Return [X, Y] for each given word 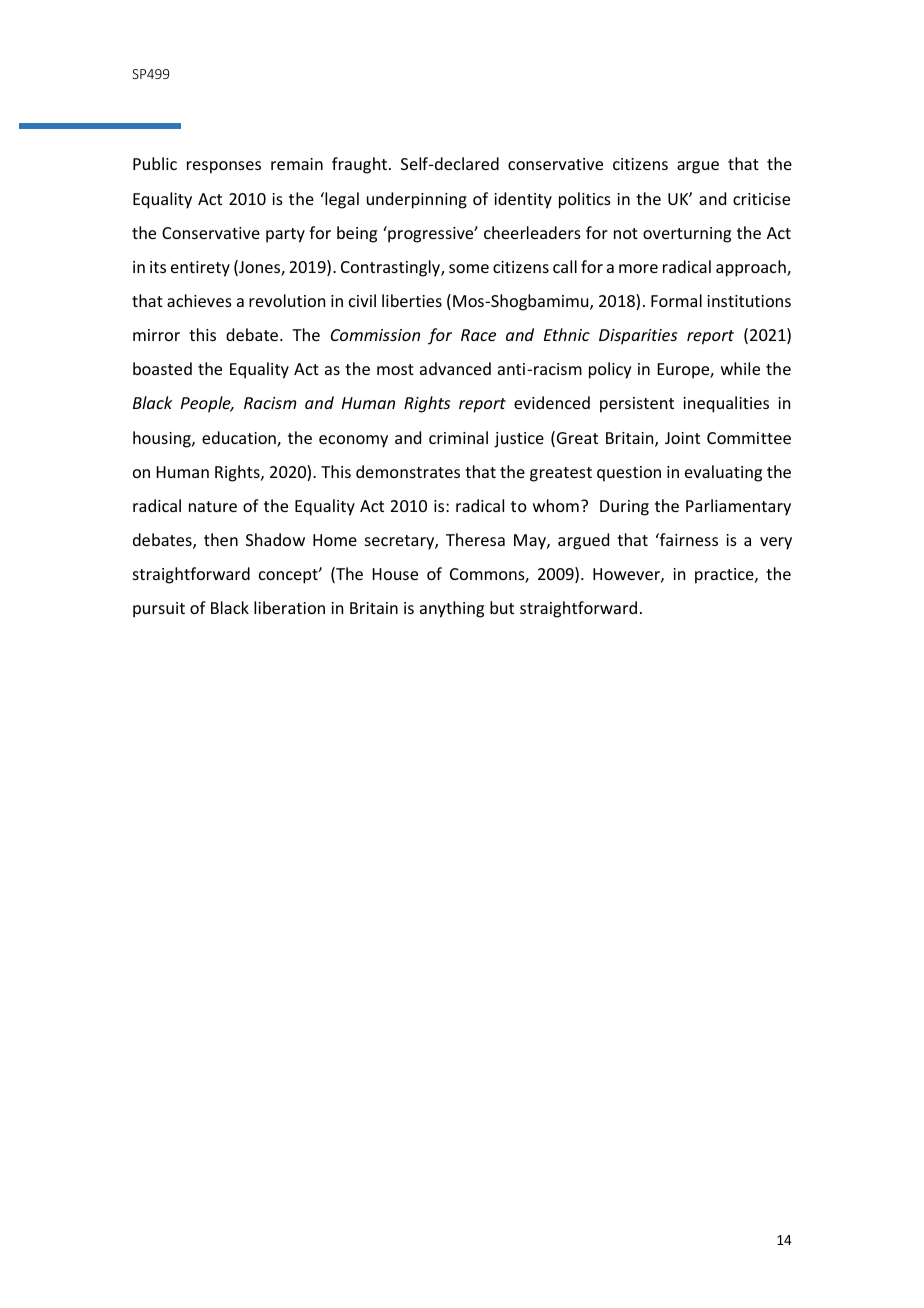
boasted [162, 368]
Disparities [638, 337]
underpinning [417, 200]
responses [224, 167]
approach [752, 268]
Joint [682, 438]
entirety [200, 269]
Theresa [475, 539]
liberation [289, 607]
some [469, 268]
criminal [458, 437]
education [240, 439]
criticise [761, 199]
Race [478, 335]
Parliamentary [738, 507]
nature [213, 506]
